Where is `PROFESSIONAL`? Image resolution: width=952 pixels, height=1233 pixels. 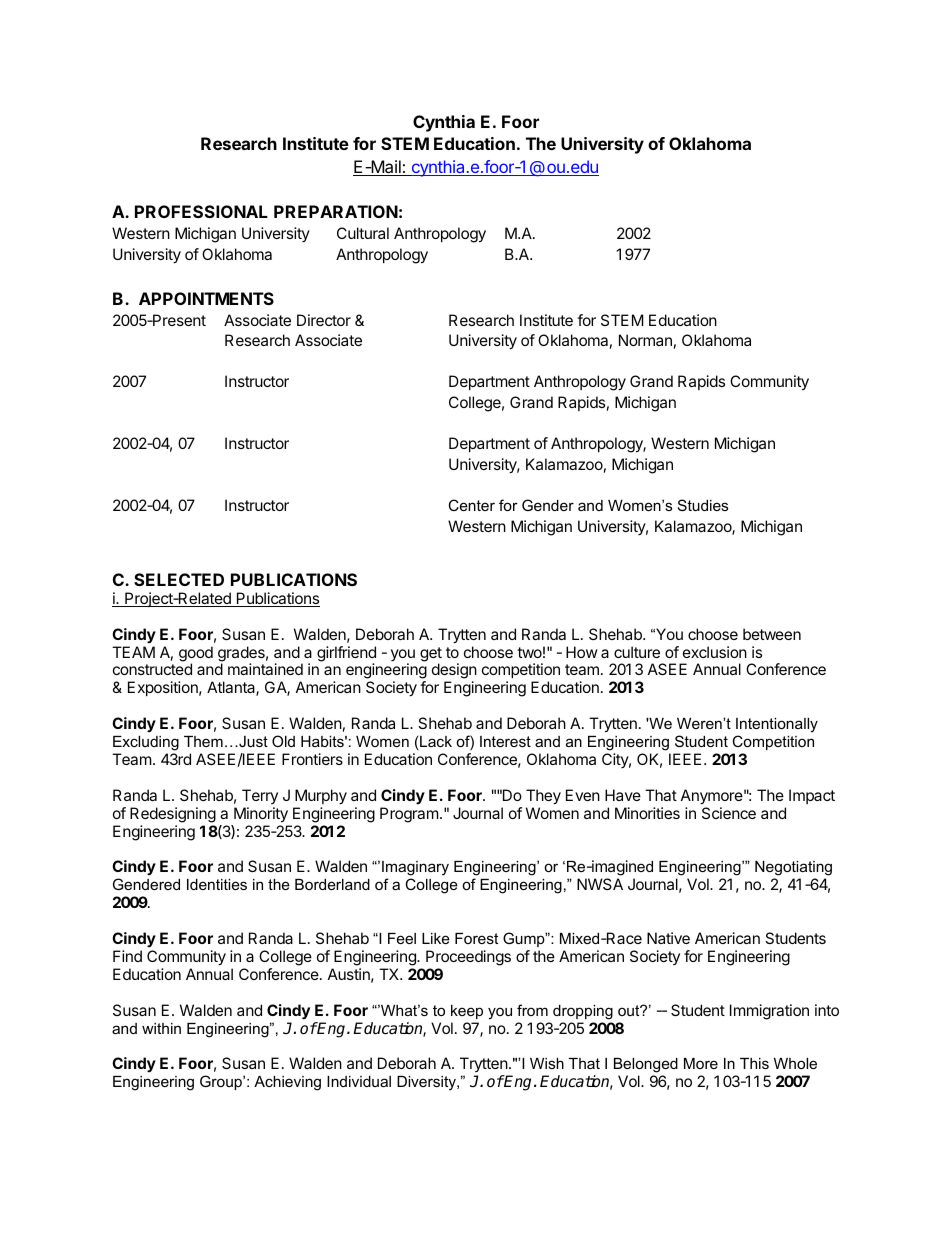
PROFESSIONAL is located at coordinates (201, 211).
